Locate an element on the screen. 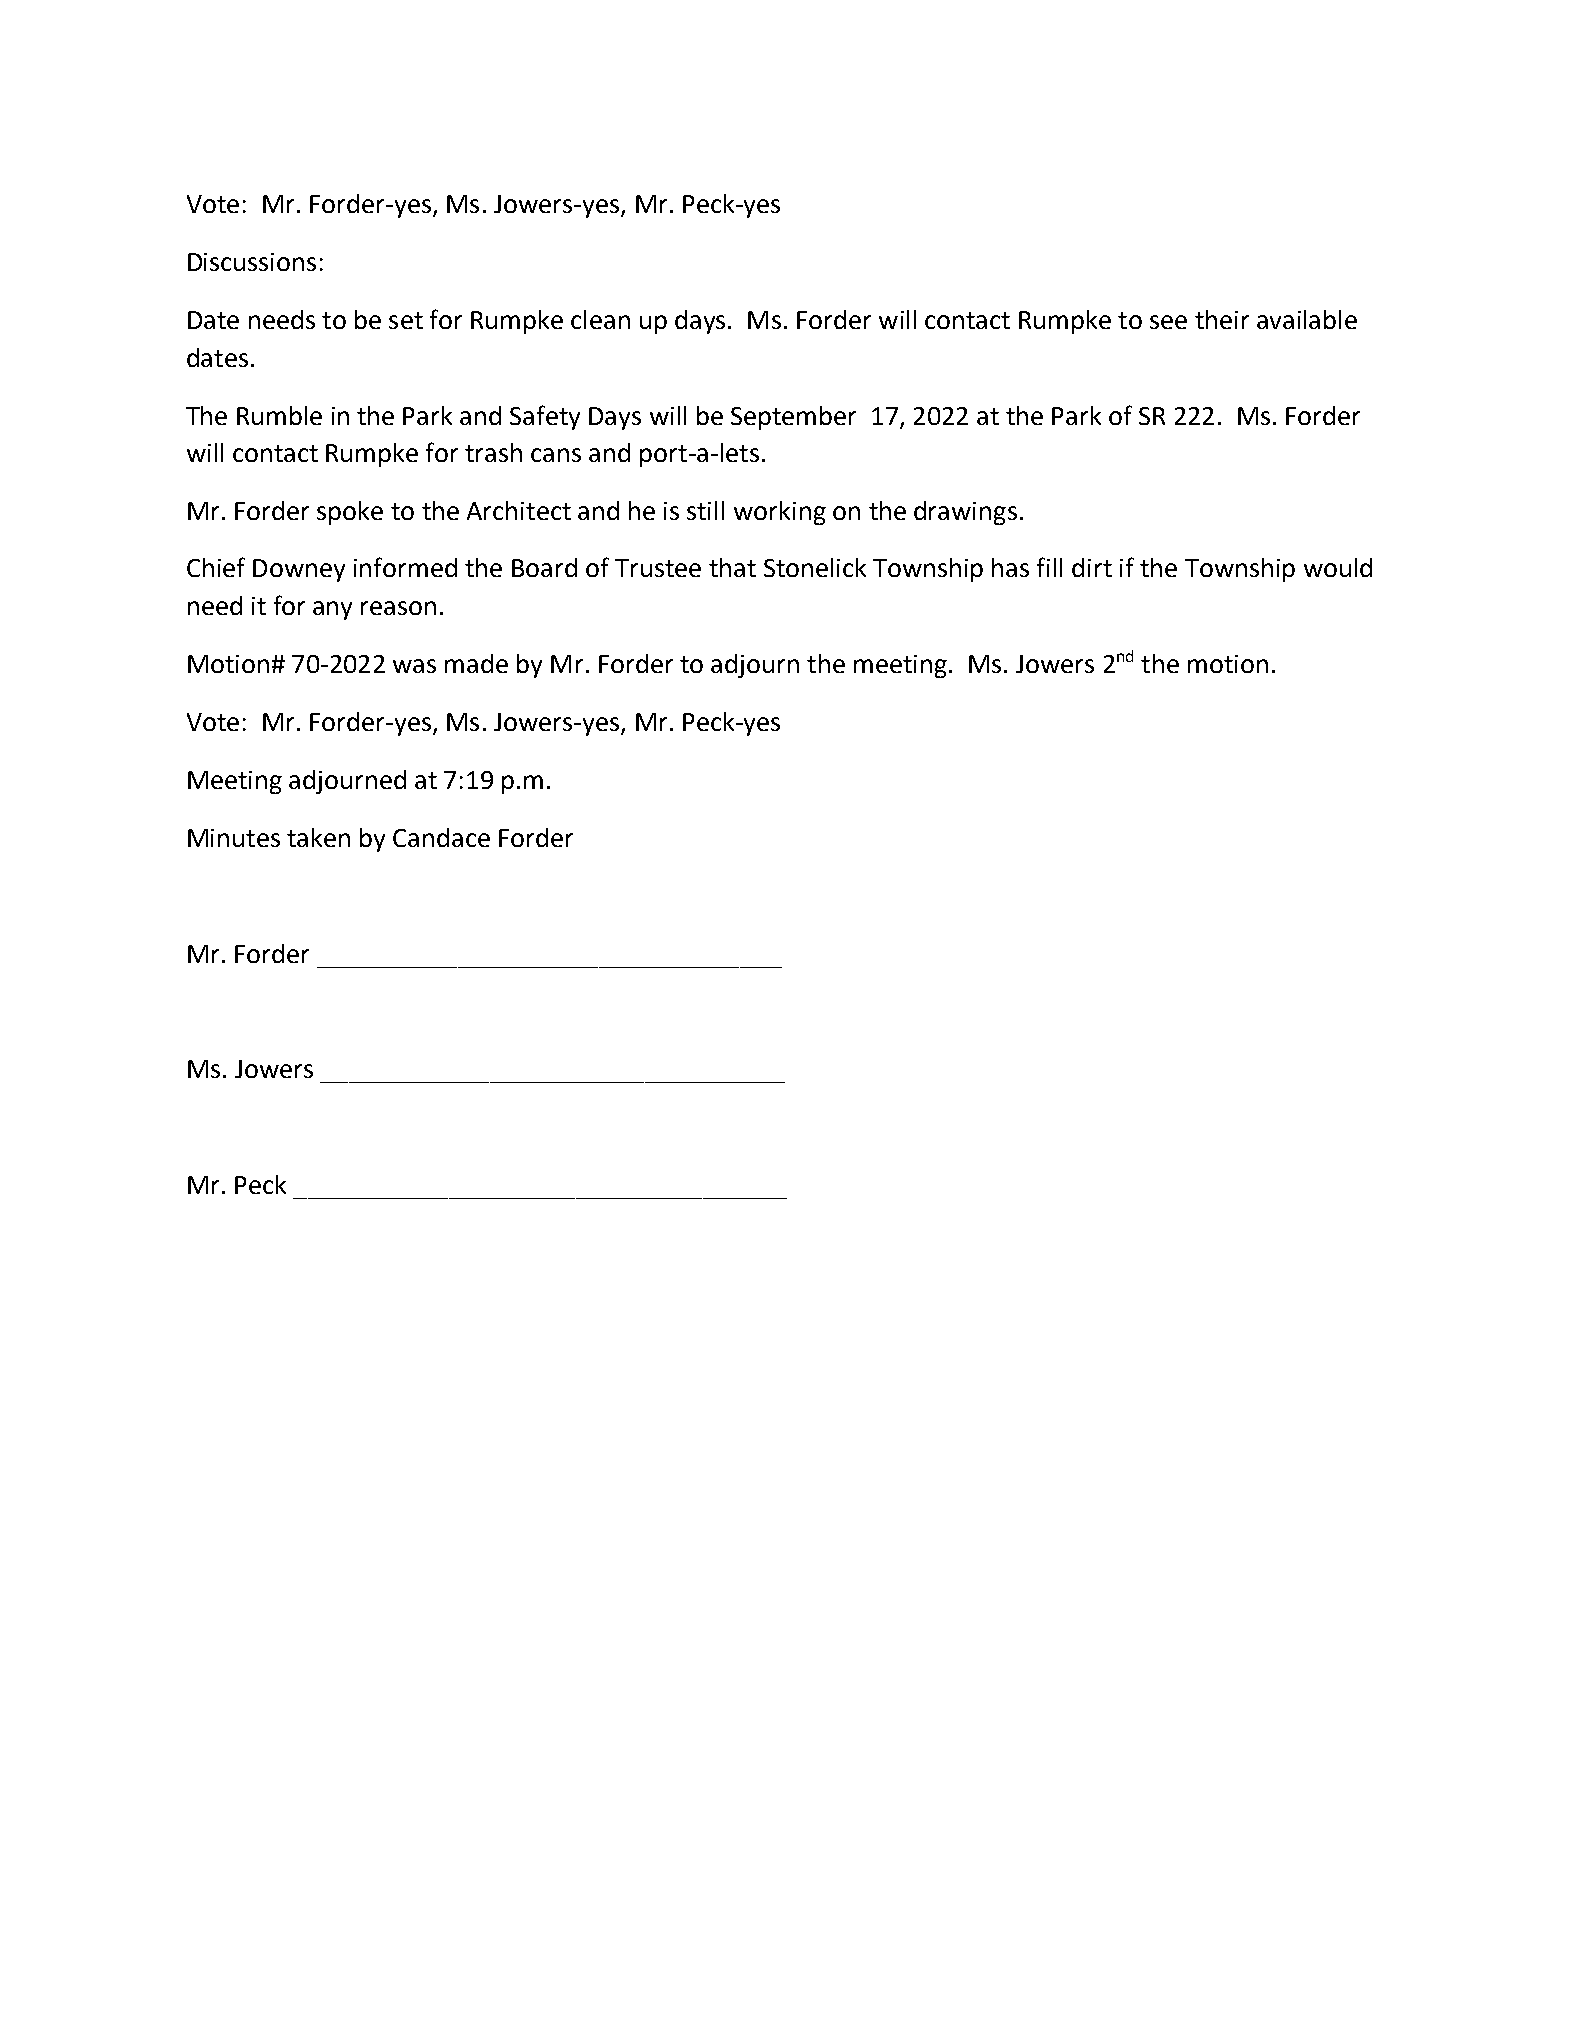 The height and width of the screenshot is (2040, 1576). would is located at coordinates (1338, 567).
